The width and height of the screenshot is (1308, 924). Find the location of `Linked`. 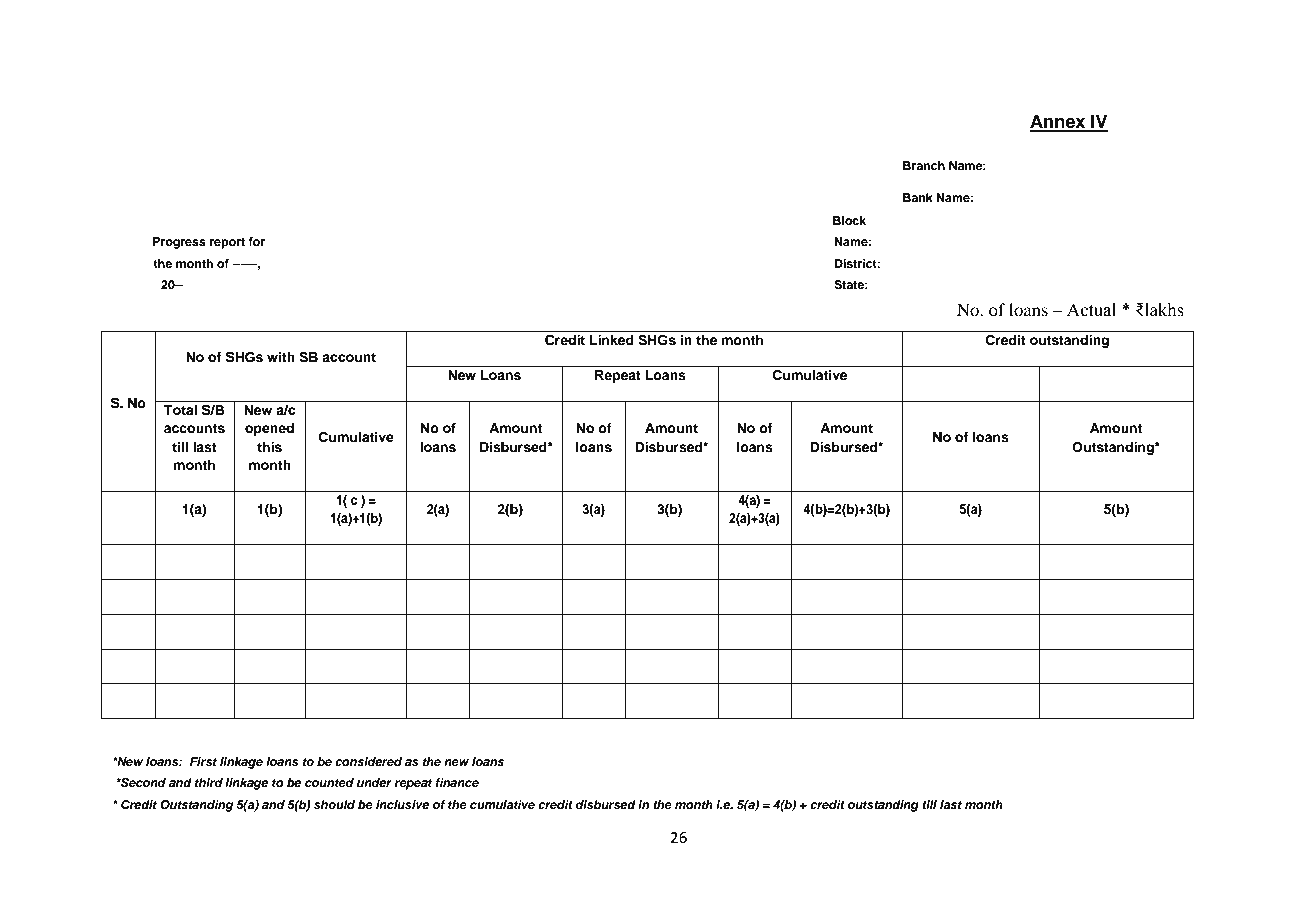

Linked is located at coordinates (612, 340).
